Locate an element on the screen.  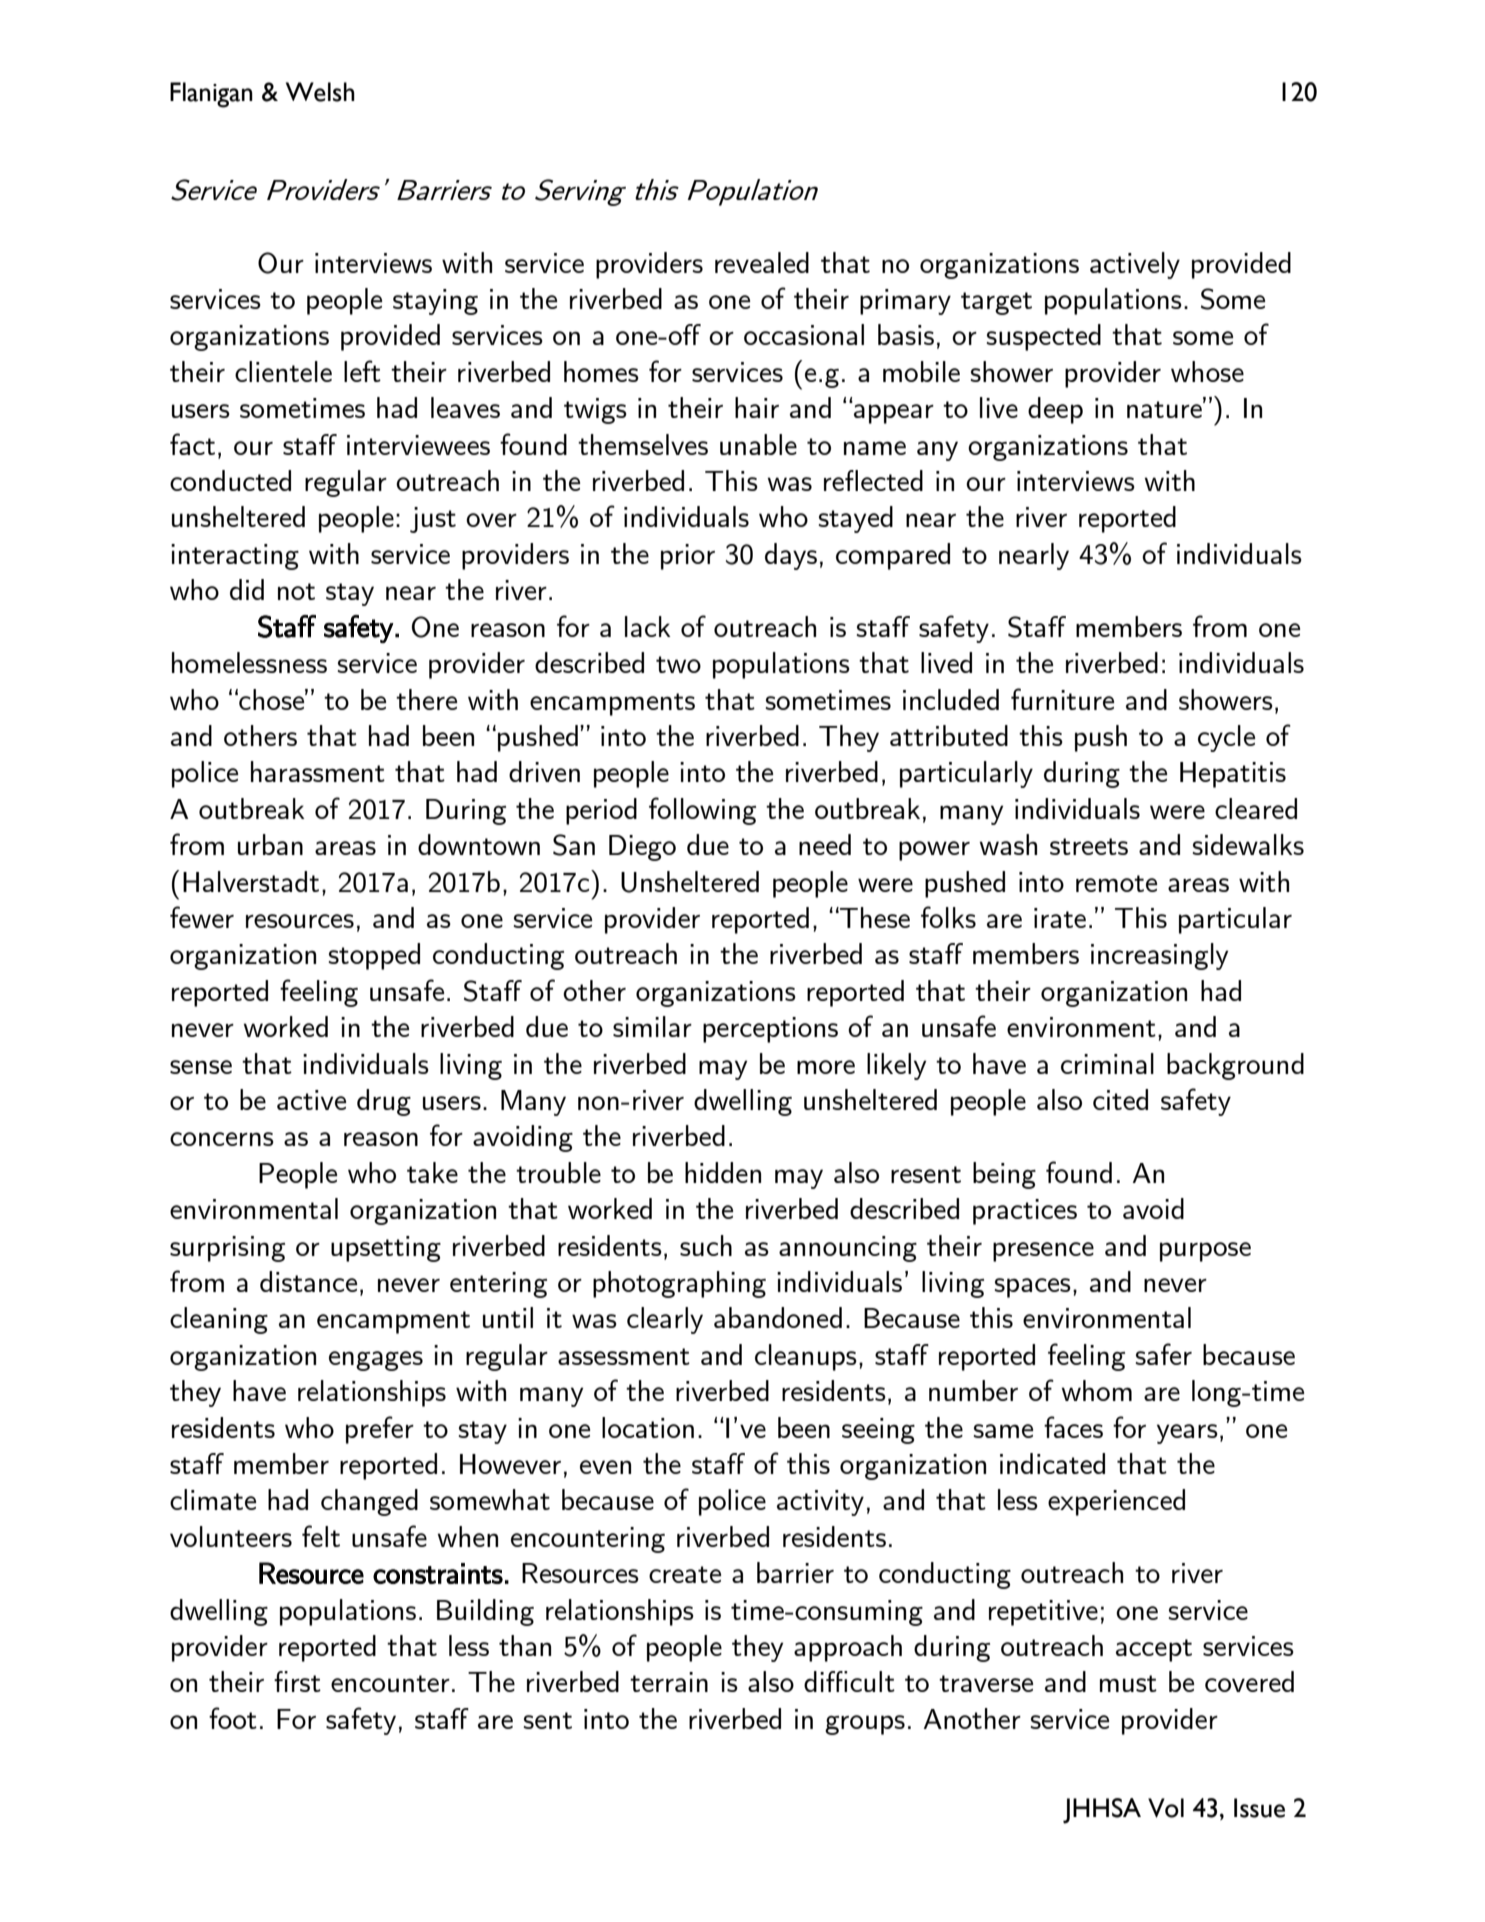
Welsh is located at coordinates (320, 92).
